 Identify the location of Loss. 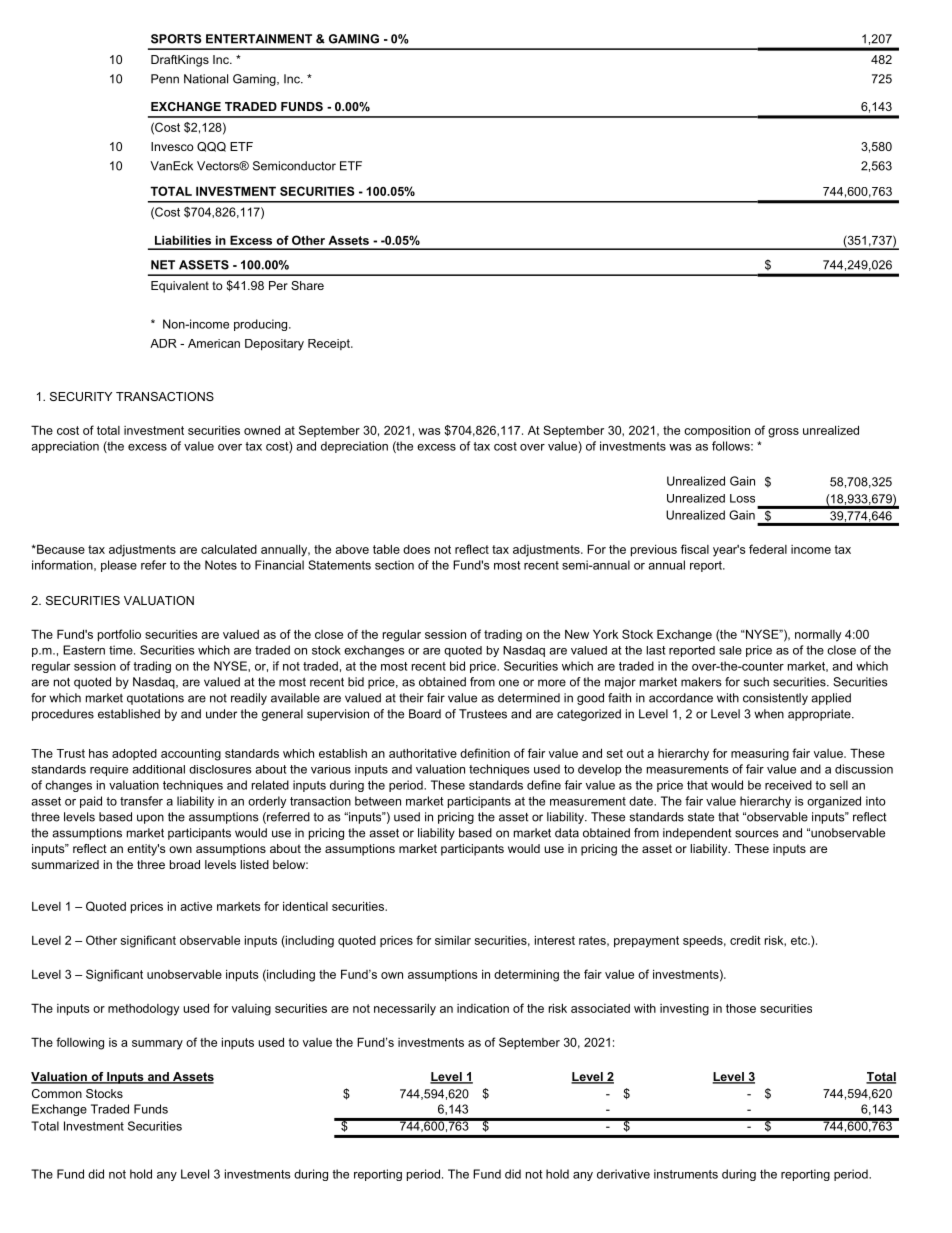
(742, 498).
